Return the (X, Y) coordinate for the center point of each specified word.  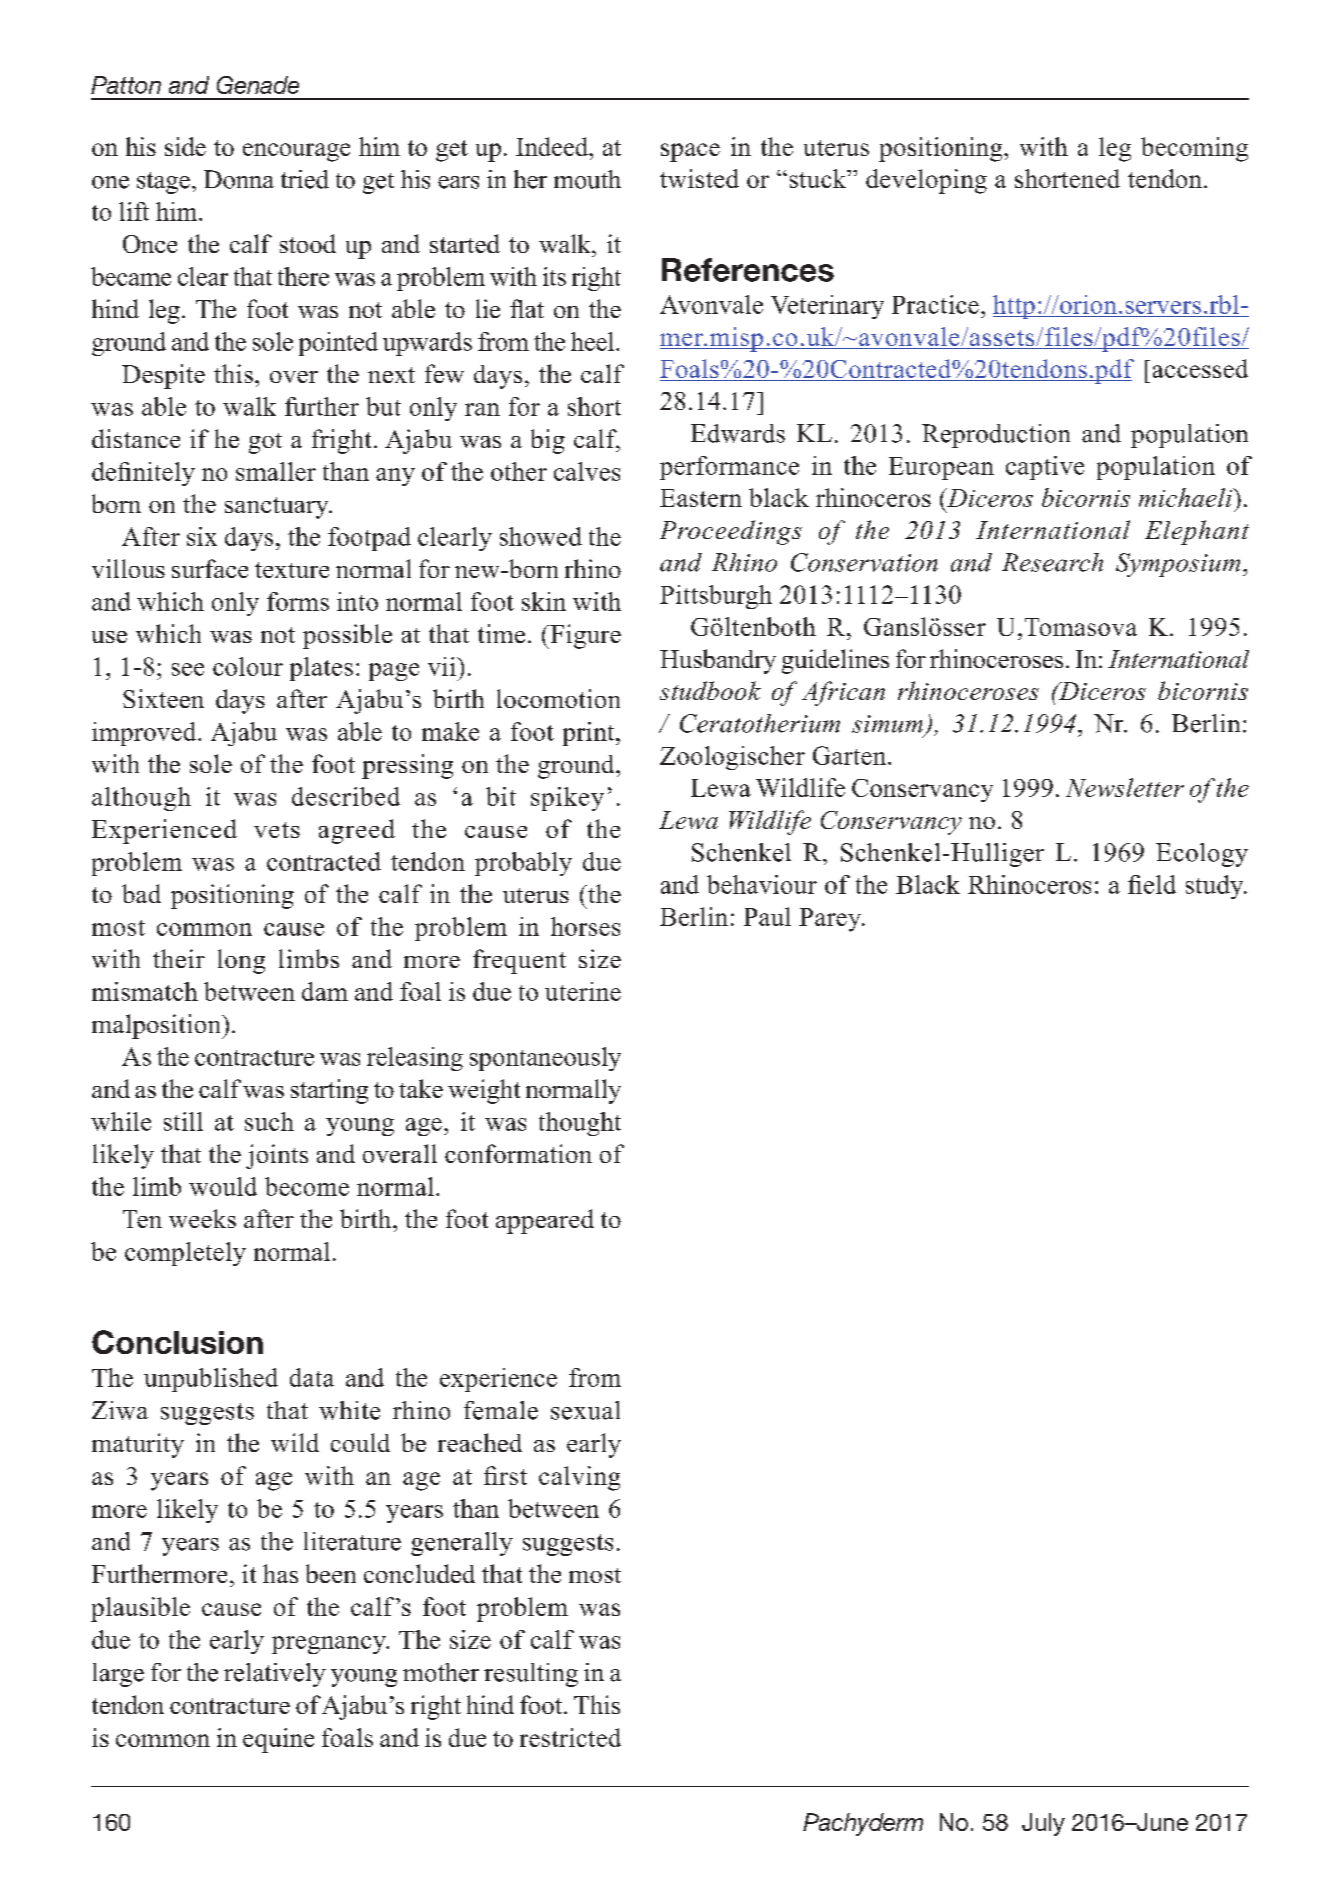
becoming (1194, 149)
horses (585, 926)
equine (278, 1740)
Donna (239, 179)
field (1152, 884)
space (690, 152)
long (241, 961)
